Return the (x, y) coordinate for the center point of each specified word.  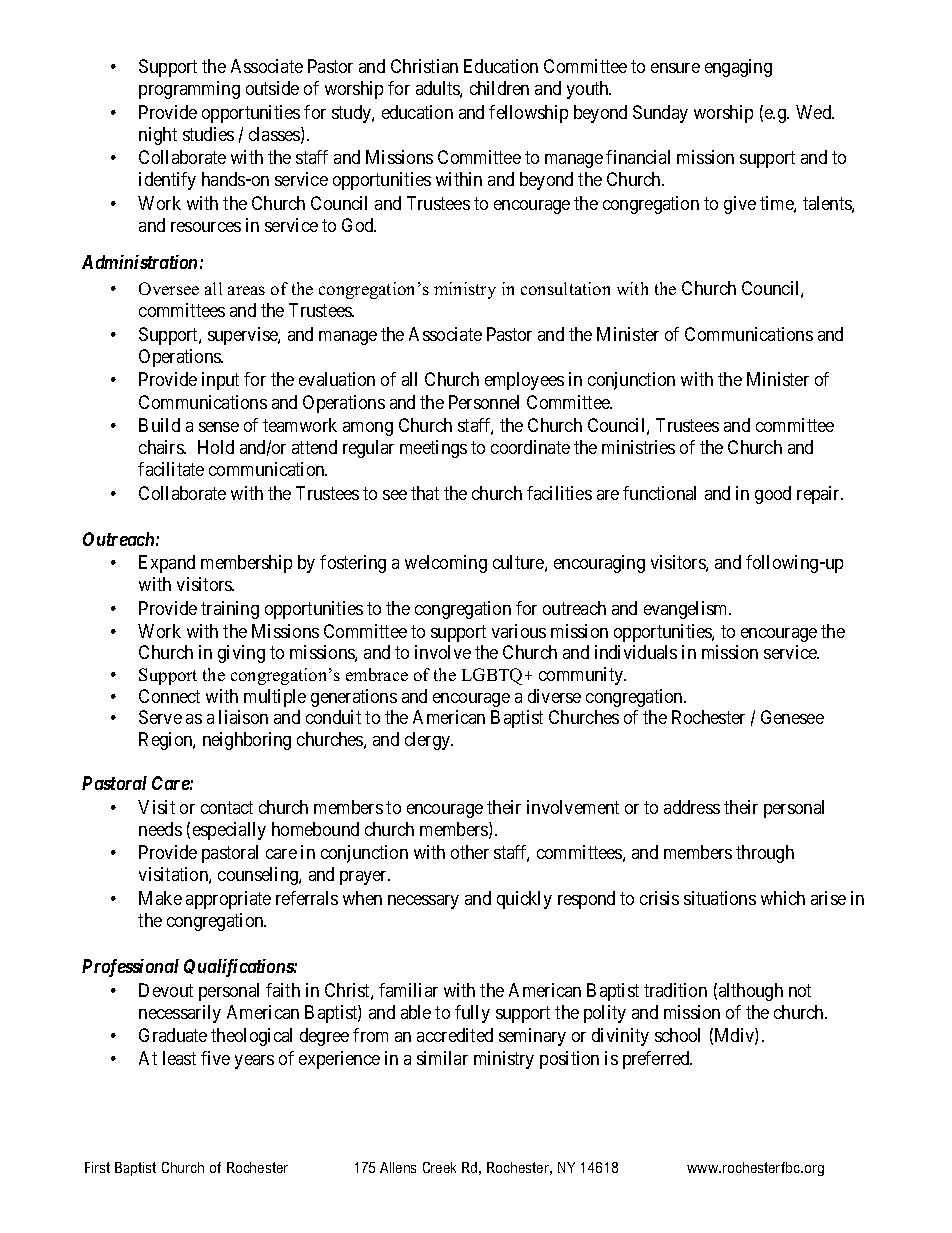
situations (720, 898)
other (470, 852)
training (230, 610)
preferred (657, 1060)
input (220, 381)
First (97, 1167)
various (519, 631)
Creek (439, 1167)
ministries (638, 447)
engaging (738, 68)
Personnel (484, 402)
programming (189, 90)
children (499, 88)
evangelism (687, 610)
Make (160, 898)
